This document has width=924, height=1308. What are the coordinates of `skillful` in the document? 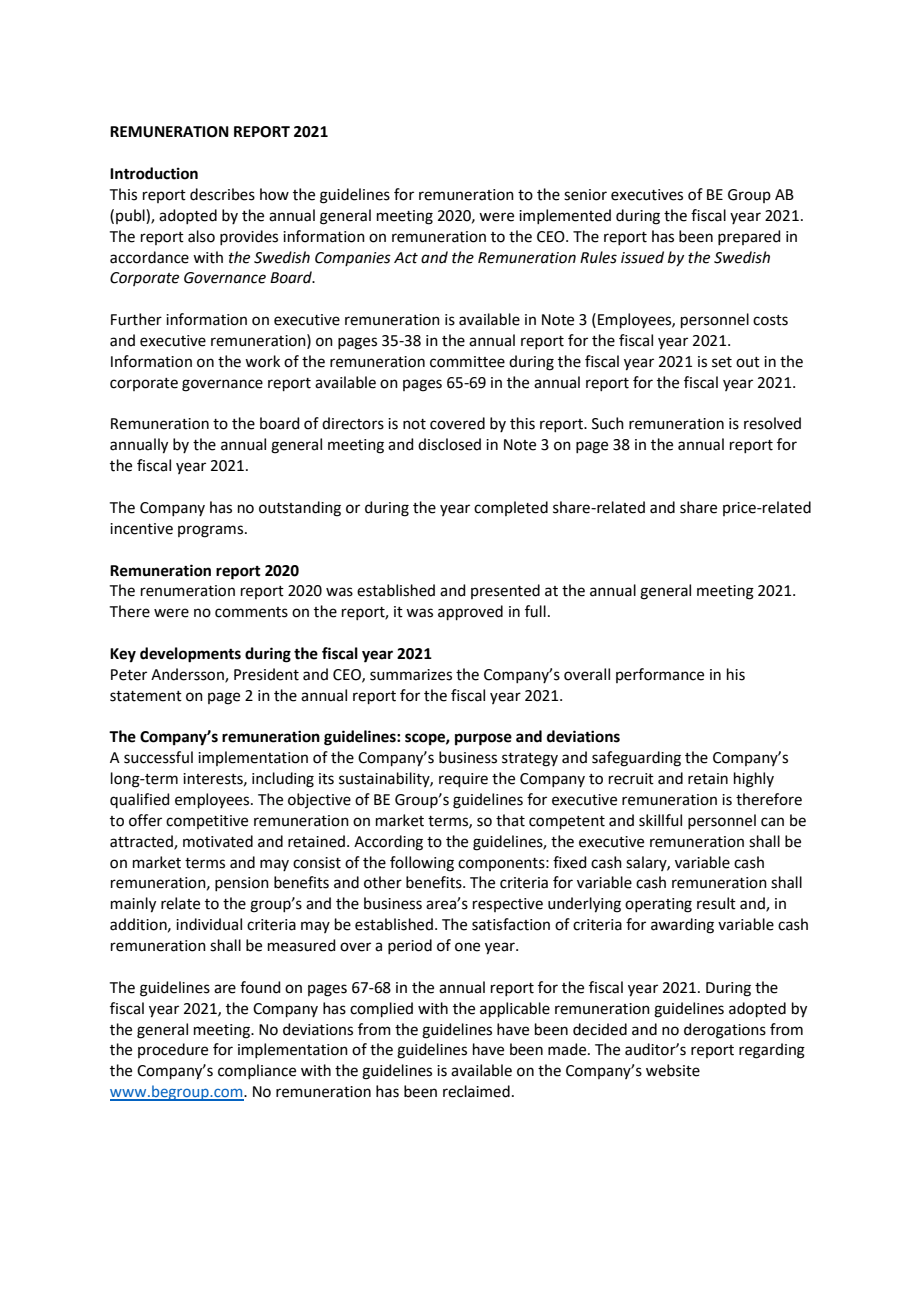 It's located at (660, 820).
